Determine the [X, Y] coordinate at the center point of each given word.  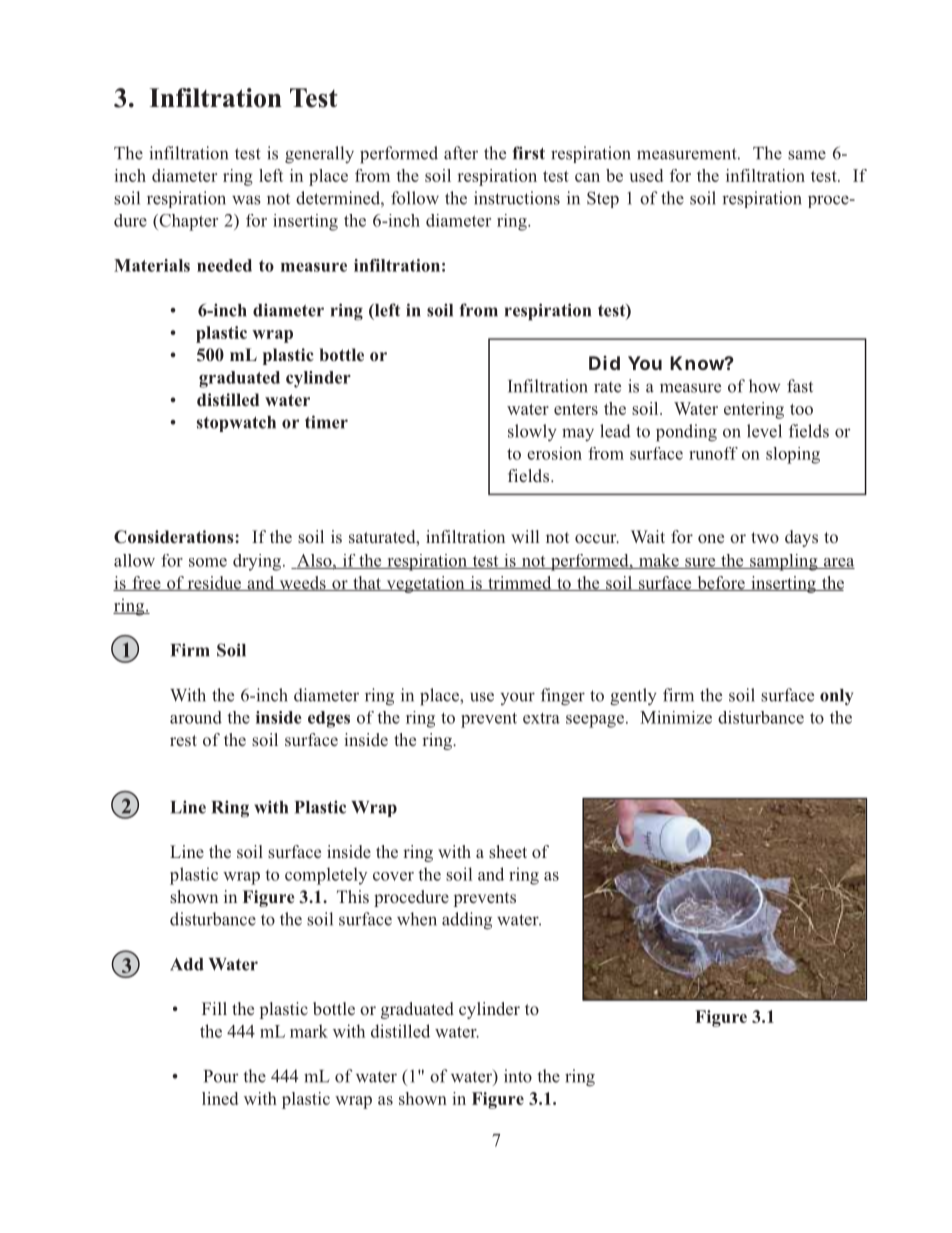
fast [800, 386]
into [518, 1076]
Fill [214, 1008]
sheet [508, 851]
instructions [517, 198]
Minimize [676, 717]
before [721, 583]
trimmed [520, 583]
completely [326, 876]
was [246, 200]
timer [326, 422]
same [807, 155]
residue [214, 583]
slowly [532, 432]
